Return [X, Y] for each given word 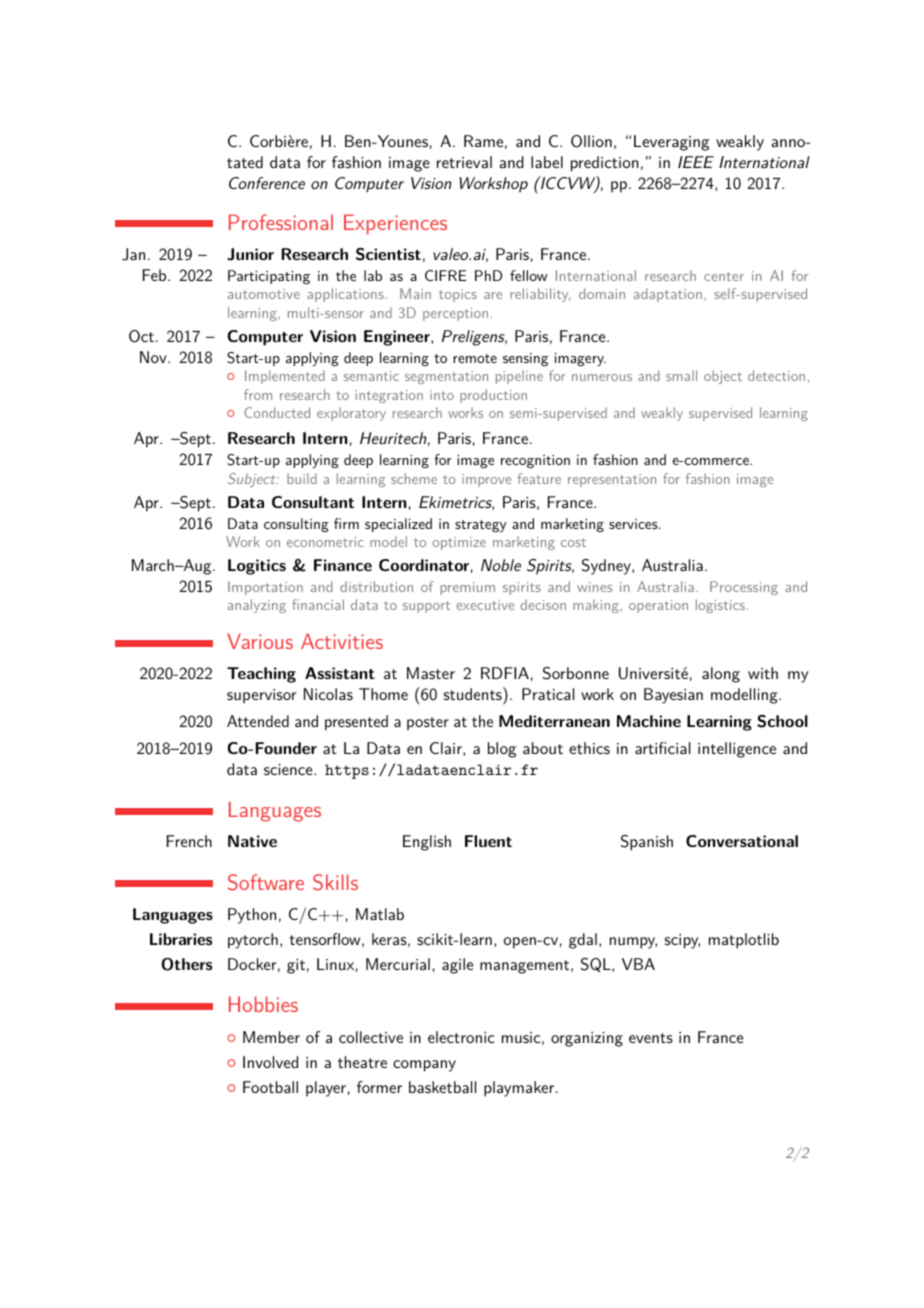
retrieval [464, 162]
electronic [461, 1037]
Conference [267, 183]
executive [485, 605]
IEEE [696, 162]
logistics [720, 606]
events [651, 1038]
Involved [270, 1062]
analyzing [257, 606]
